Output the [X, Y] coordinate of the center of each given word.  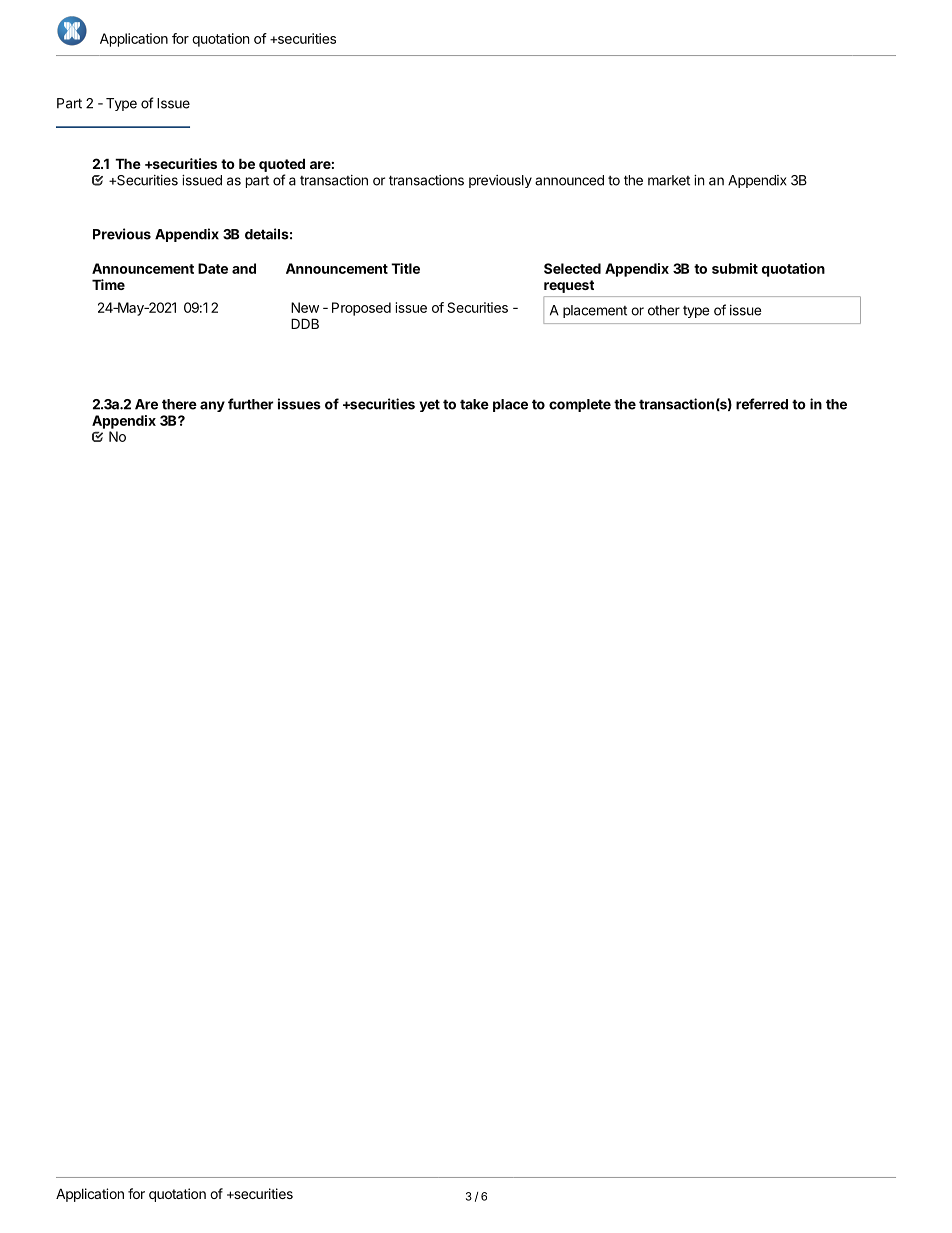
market [669, 180]
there [179, 404]
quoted [282, 165]
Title [405, 268]
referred [762, 404]
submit [735, 268]
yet [429, 405]
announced [569, 180]
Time [108, 284]
